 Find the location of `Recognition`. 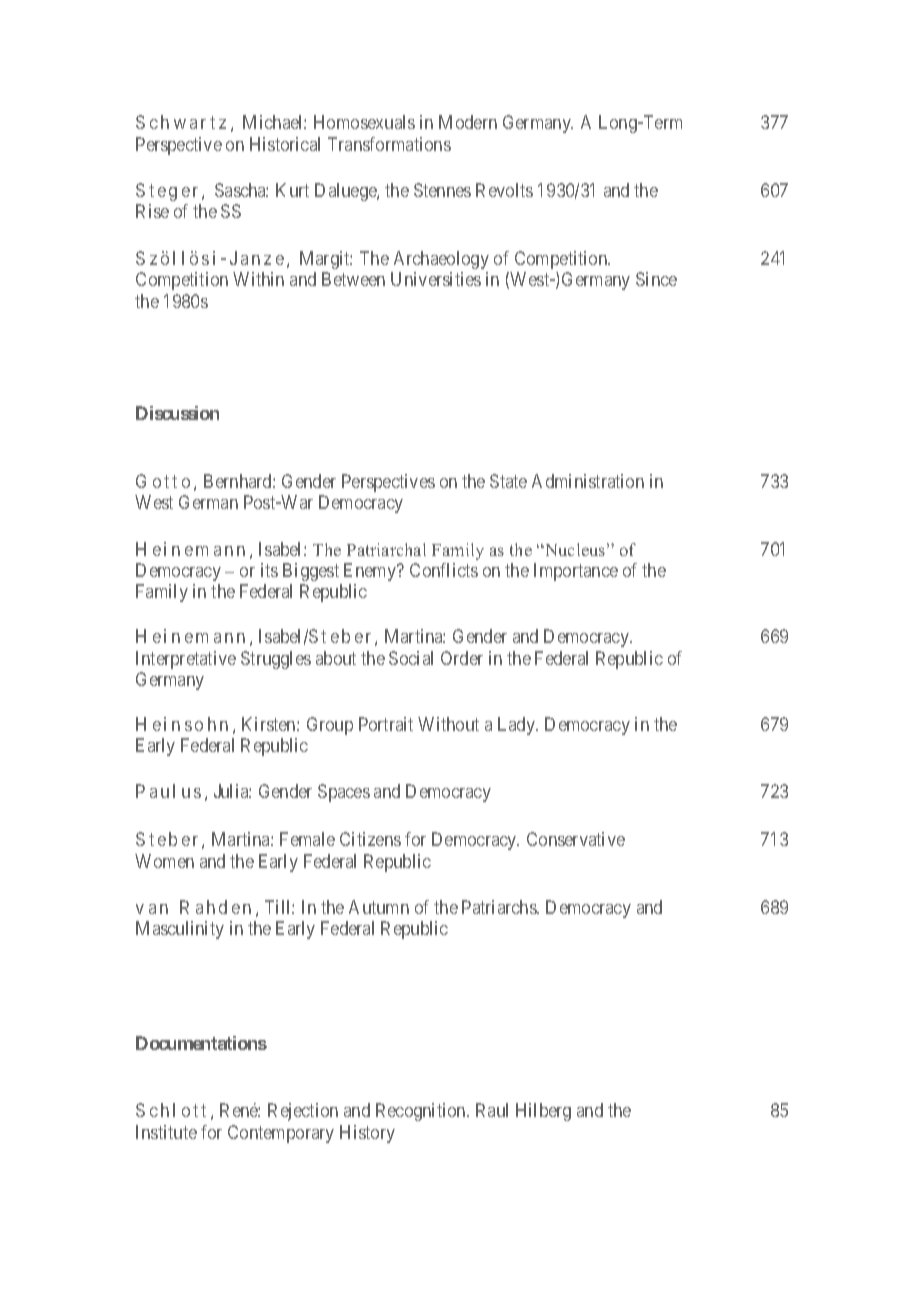

Recognition is located at coordinates (422, 1112).
